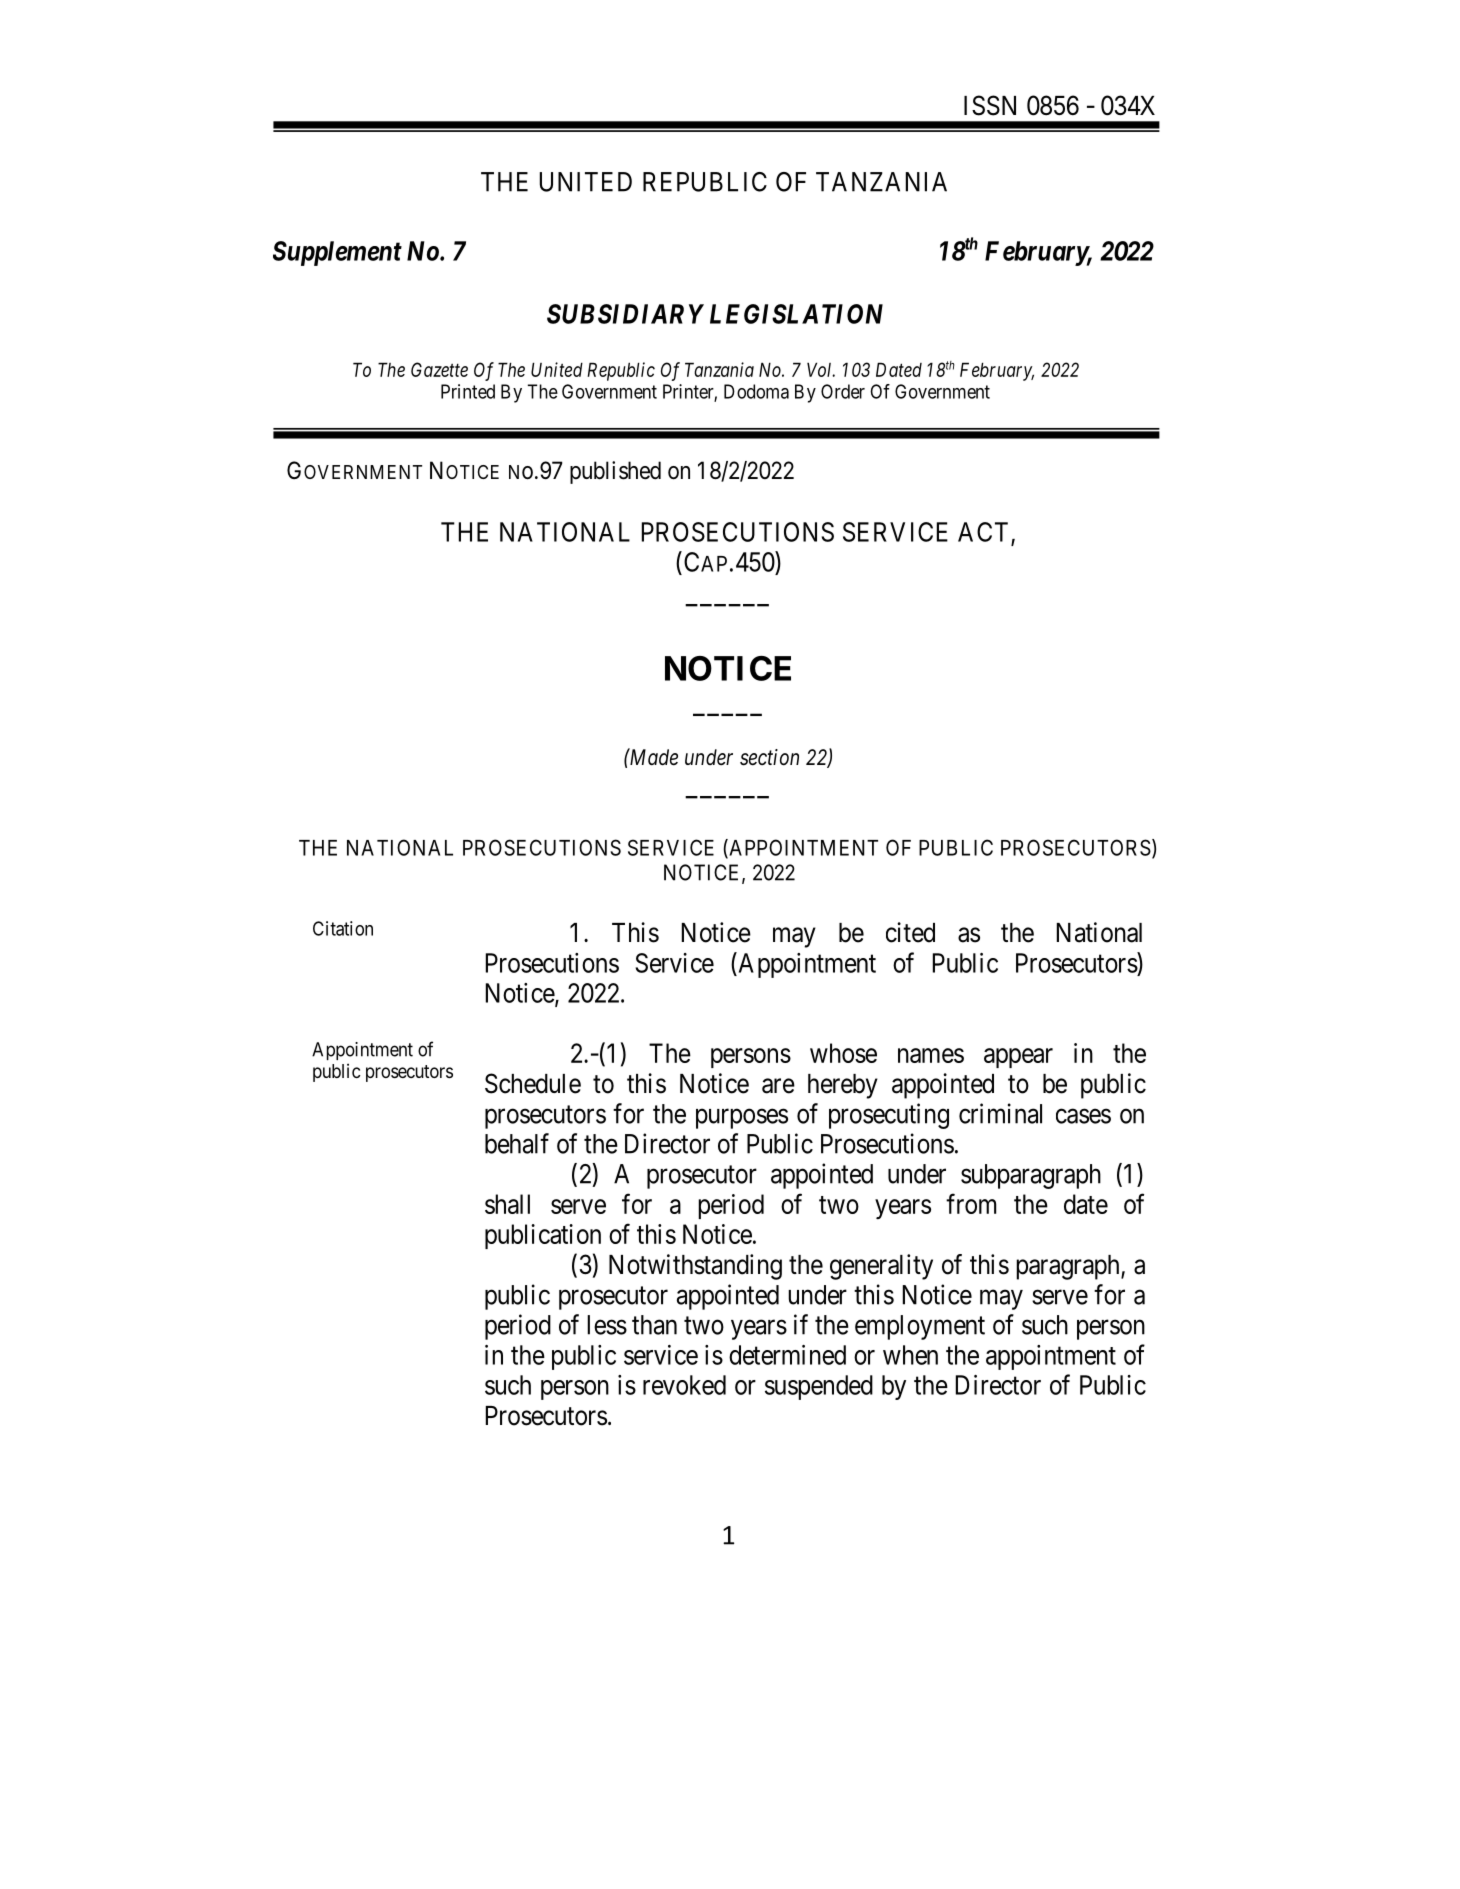 This document has width=1460, height=1889. I want to click on section, so click(769, 757).
